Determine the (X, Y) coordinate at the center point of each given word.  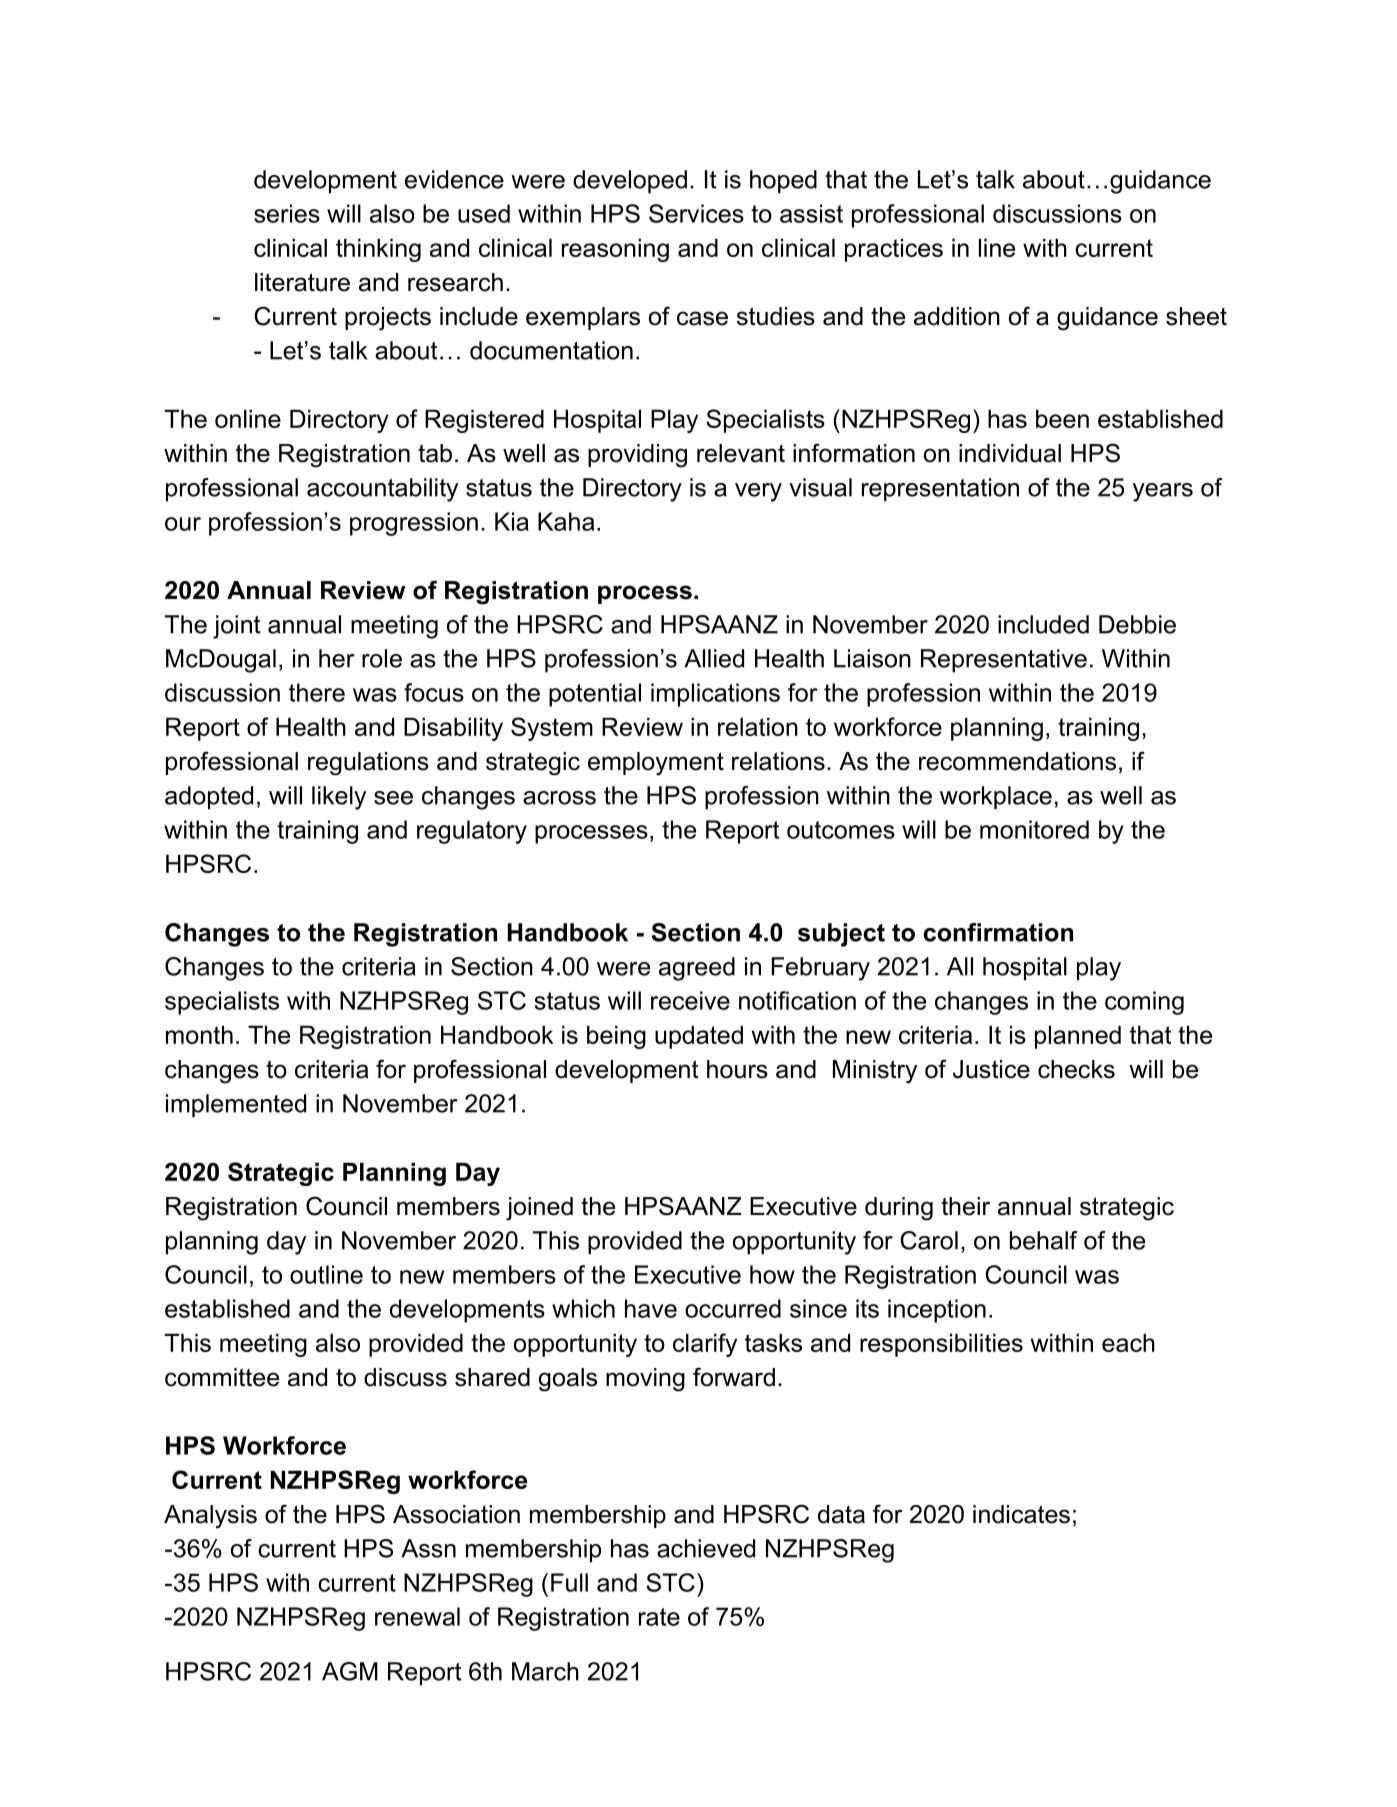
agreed (697, 969)
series (287, 213)
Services (696, 213)
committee (222, 1377)
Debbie (1137, 624)
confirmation (998, 932)
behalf (1044, 1240)
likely (339, 798)
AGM (350, 1671)
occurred (733, 1308)
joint (236, 627)
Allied (714, 658)
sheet (1196, 316)
